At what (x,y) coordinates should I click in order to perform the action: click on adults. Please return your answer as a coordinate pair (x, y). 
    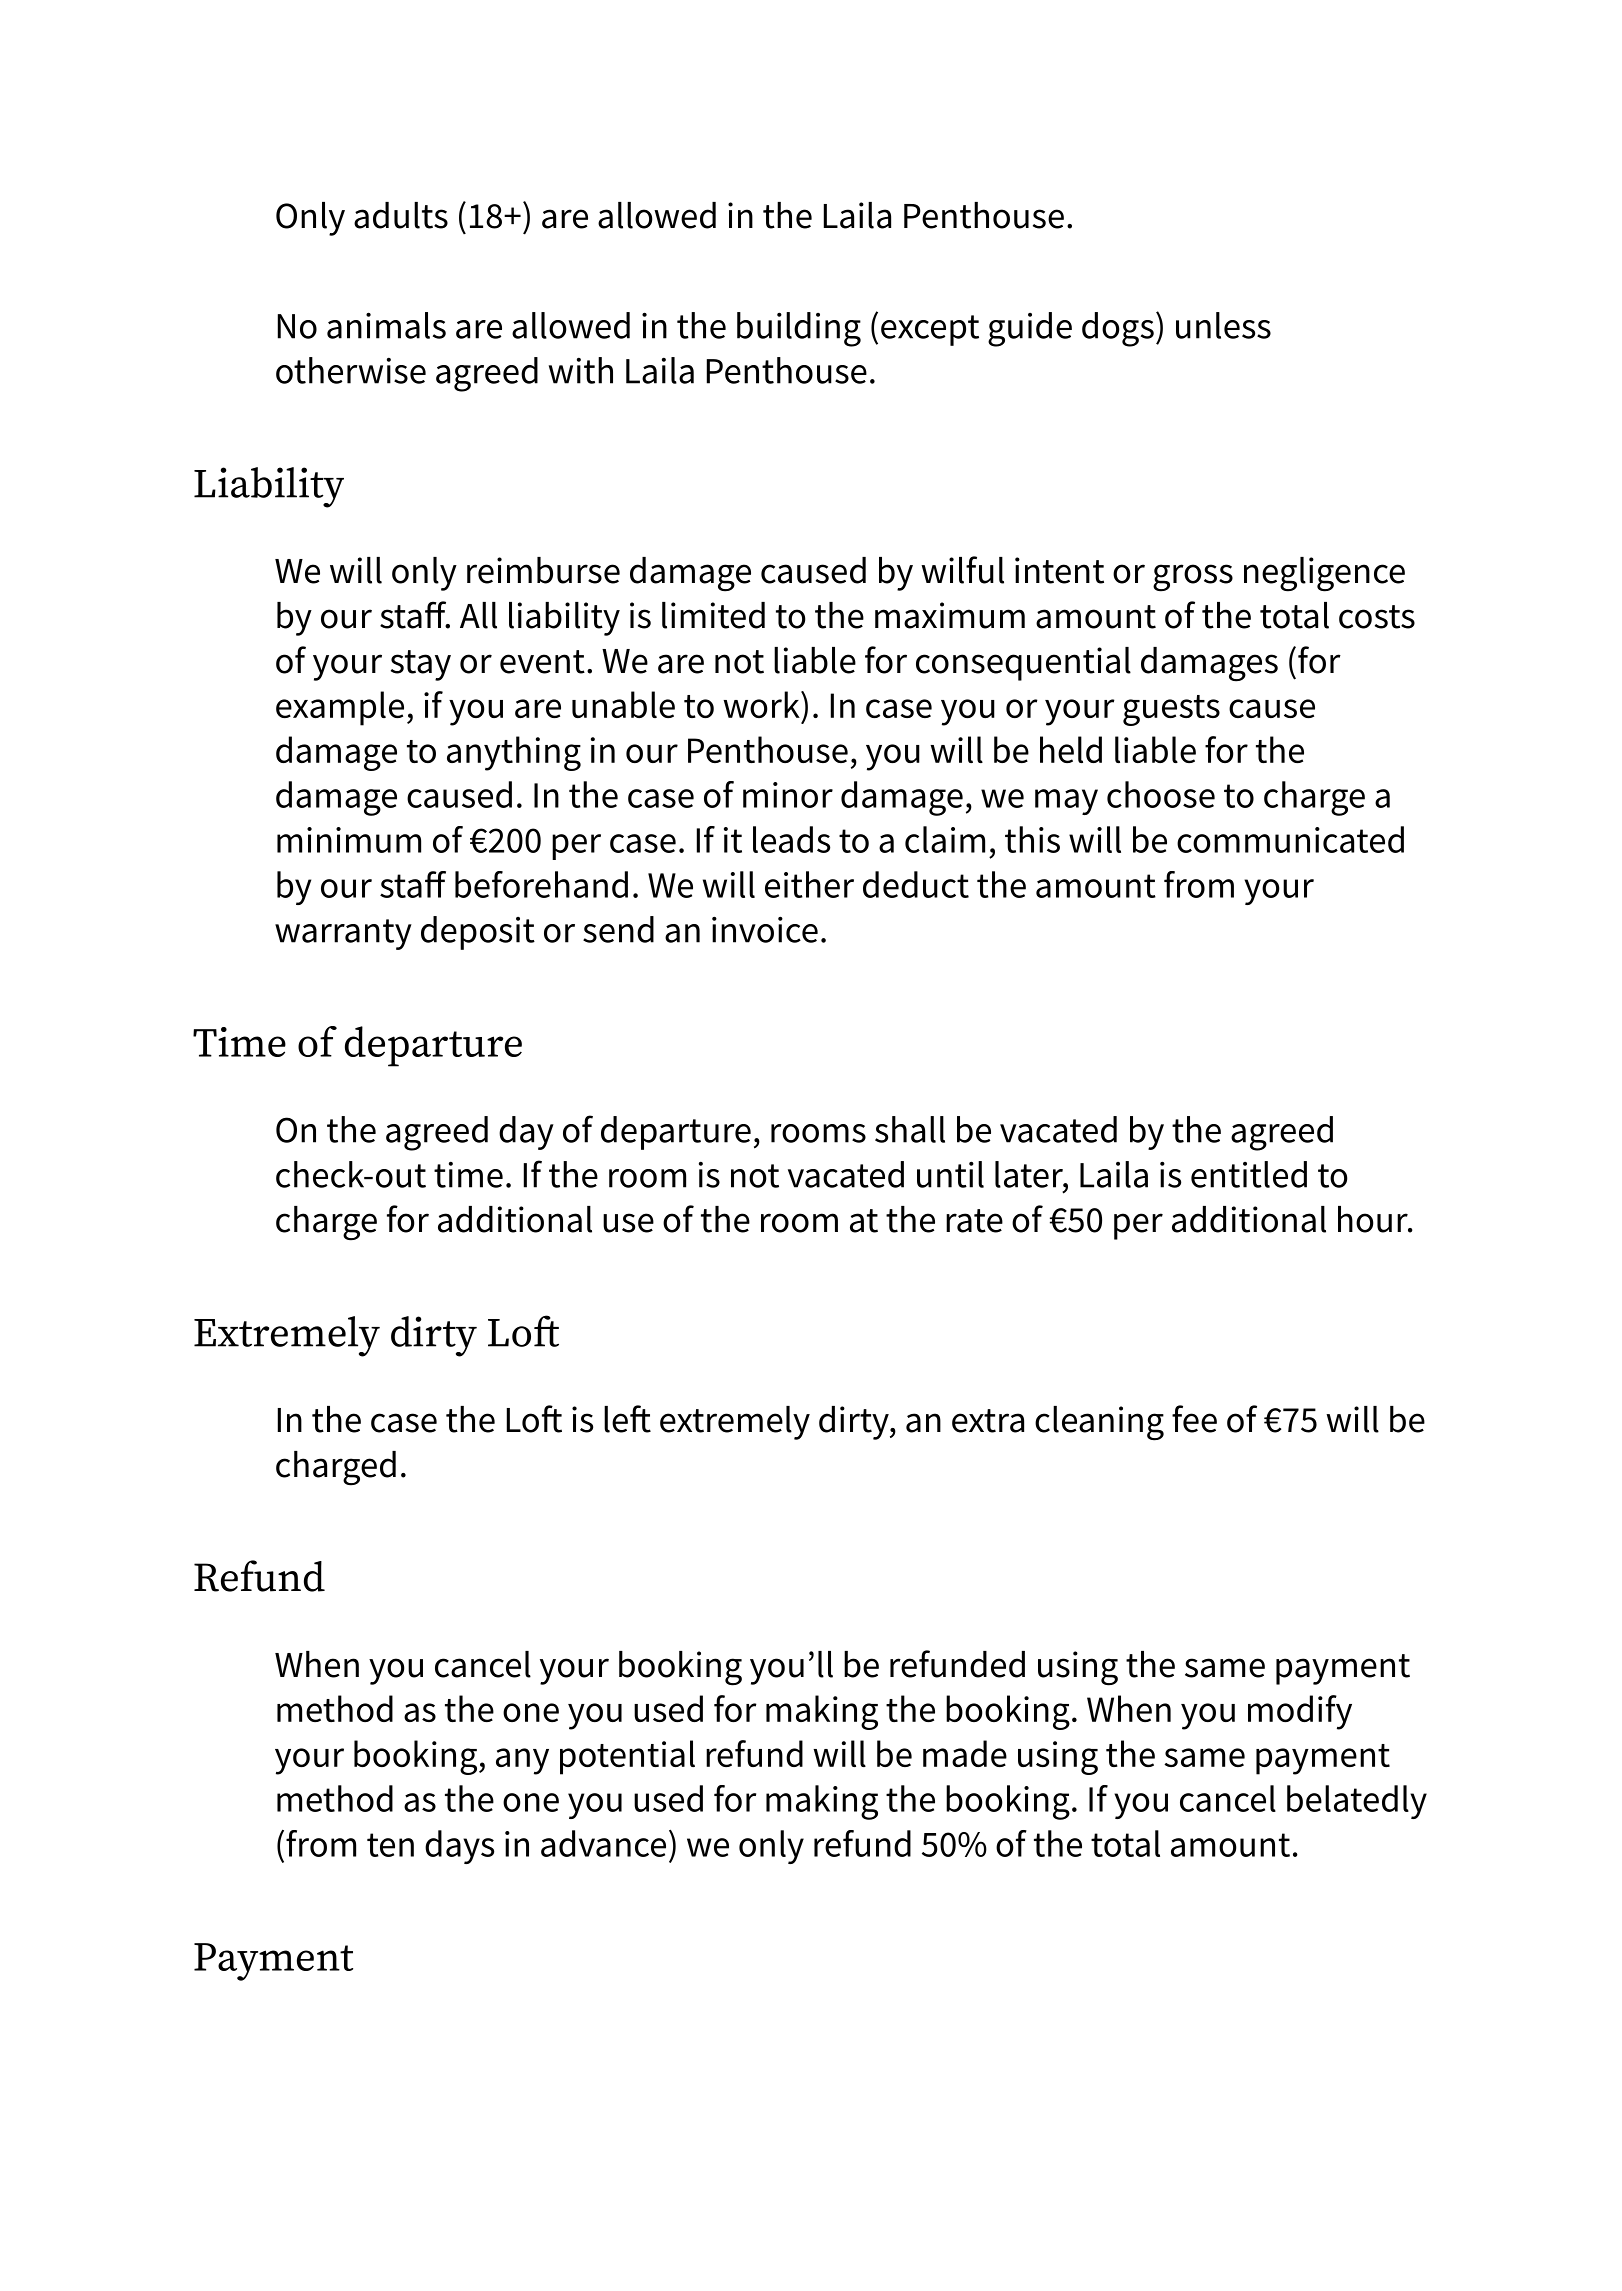
    Looking at the image, I should click on (401, 215).
